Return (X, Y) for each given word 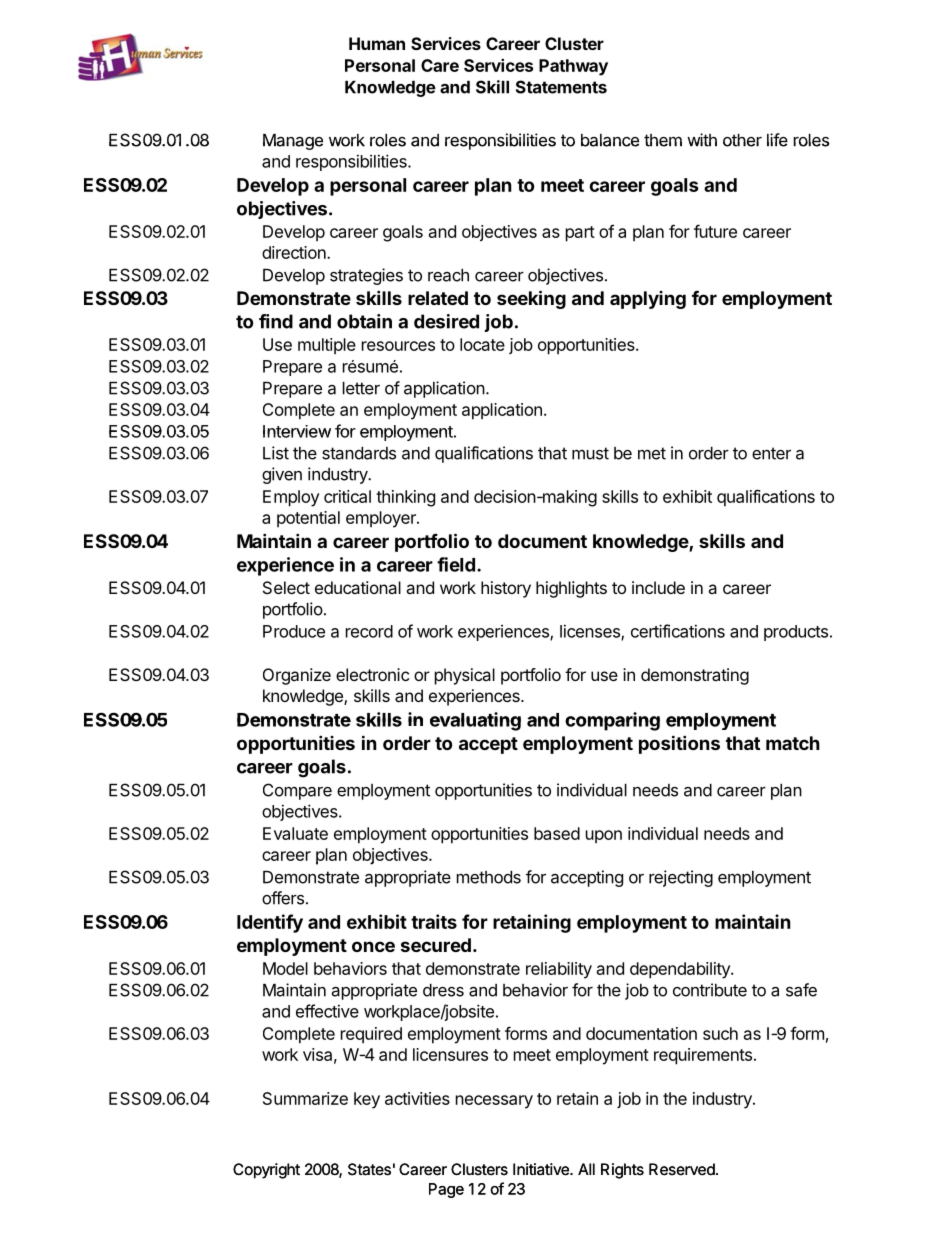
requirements (703, 1056)
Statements (561, 87)
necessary (494, 1102)
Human (377, 43)
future (715, 231)
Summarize (305, 1098)
